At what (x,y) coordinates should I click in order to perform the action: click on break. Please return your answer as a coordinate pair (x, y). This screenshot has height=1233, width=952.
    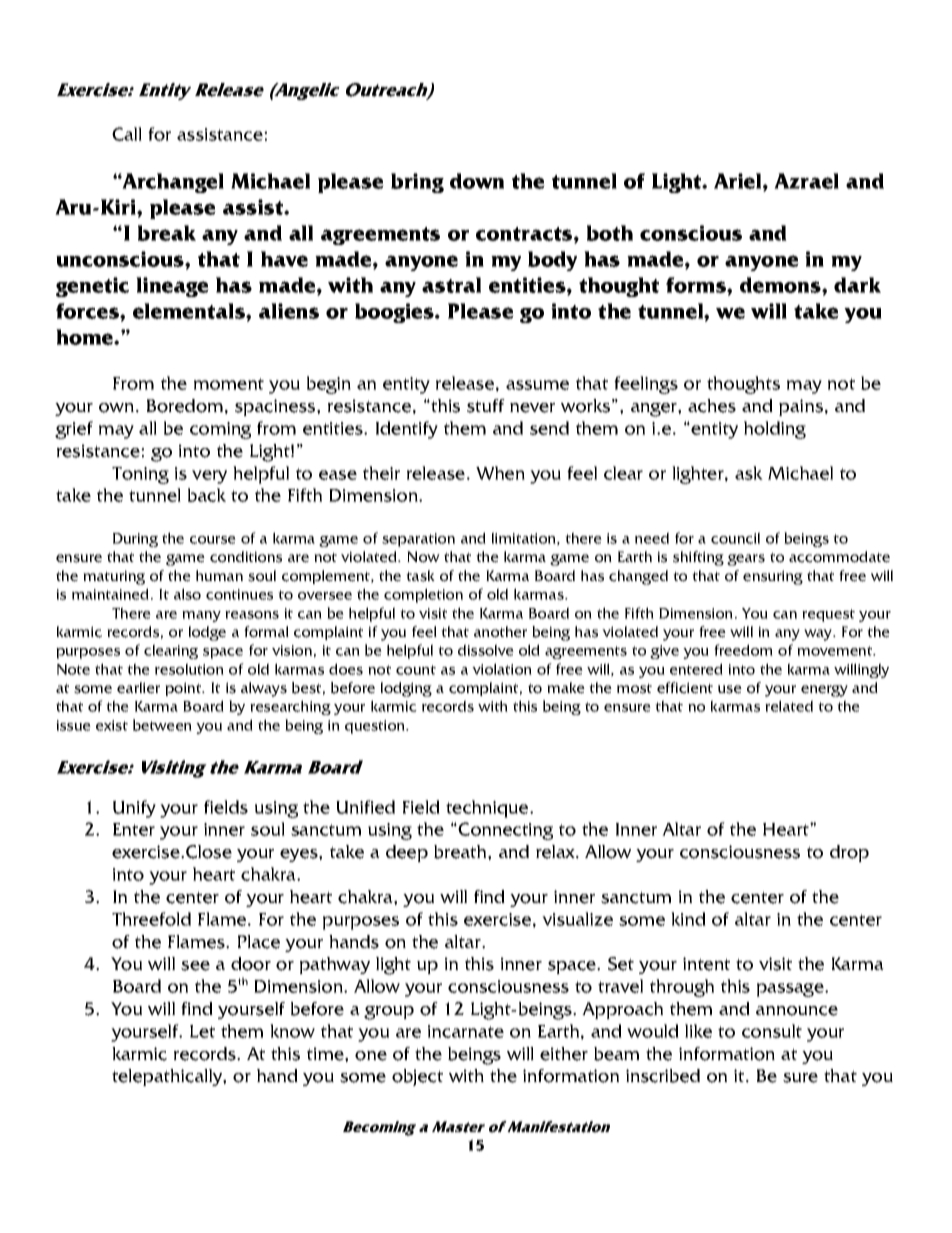
    Looking at the image, I should click on (167, 233).
